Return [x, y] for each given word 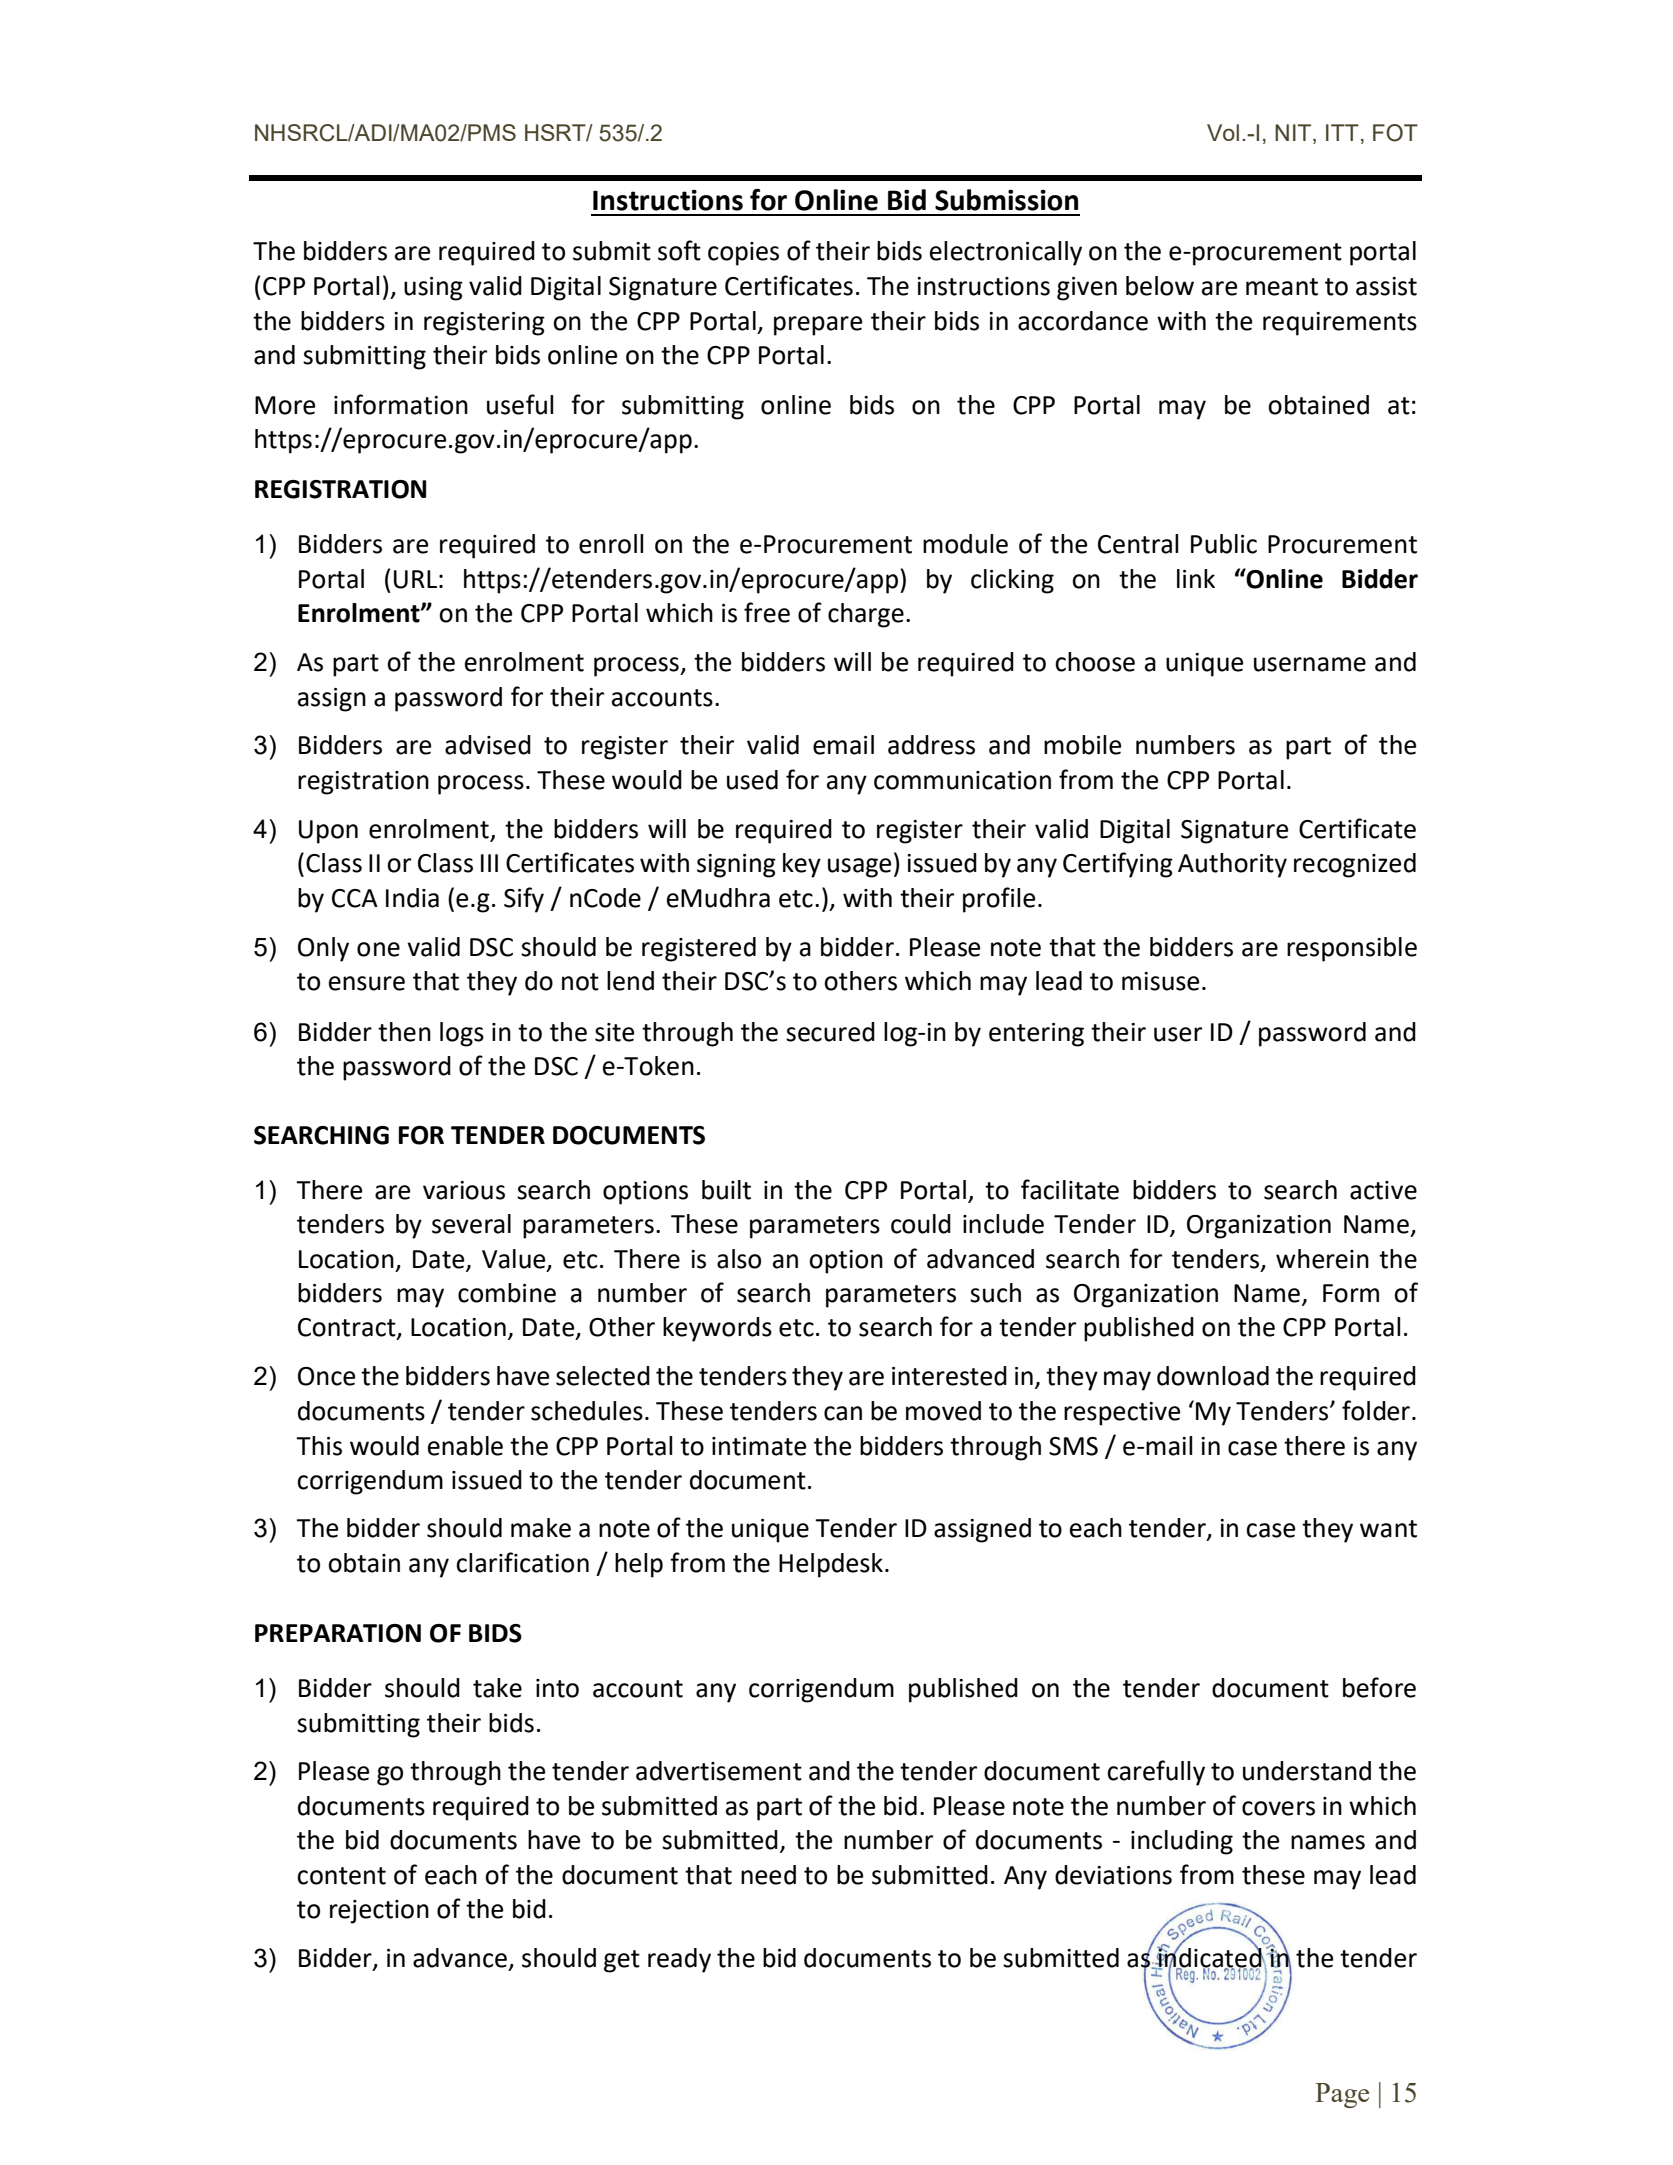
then [404, 1032]
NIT [1293, 132]
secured [830, 1032]
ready [679, 1960]
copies [743, 254]
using [433, 289]
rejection [379, 1912]
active [1383, 1190]
